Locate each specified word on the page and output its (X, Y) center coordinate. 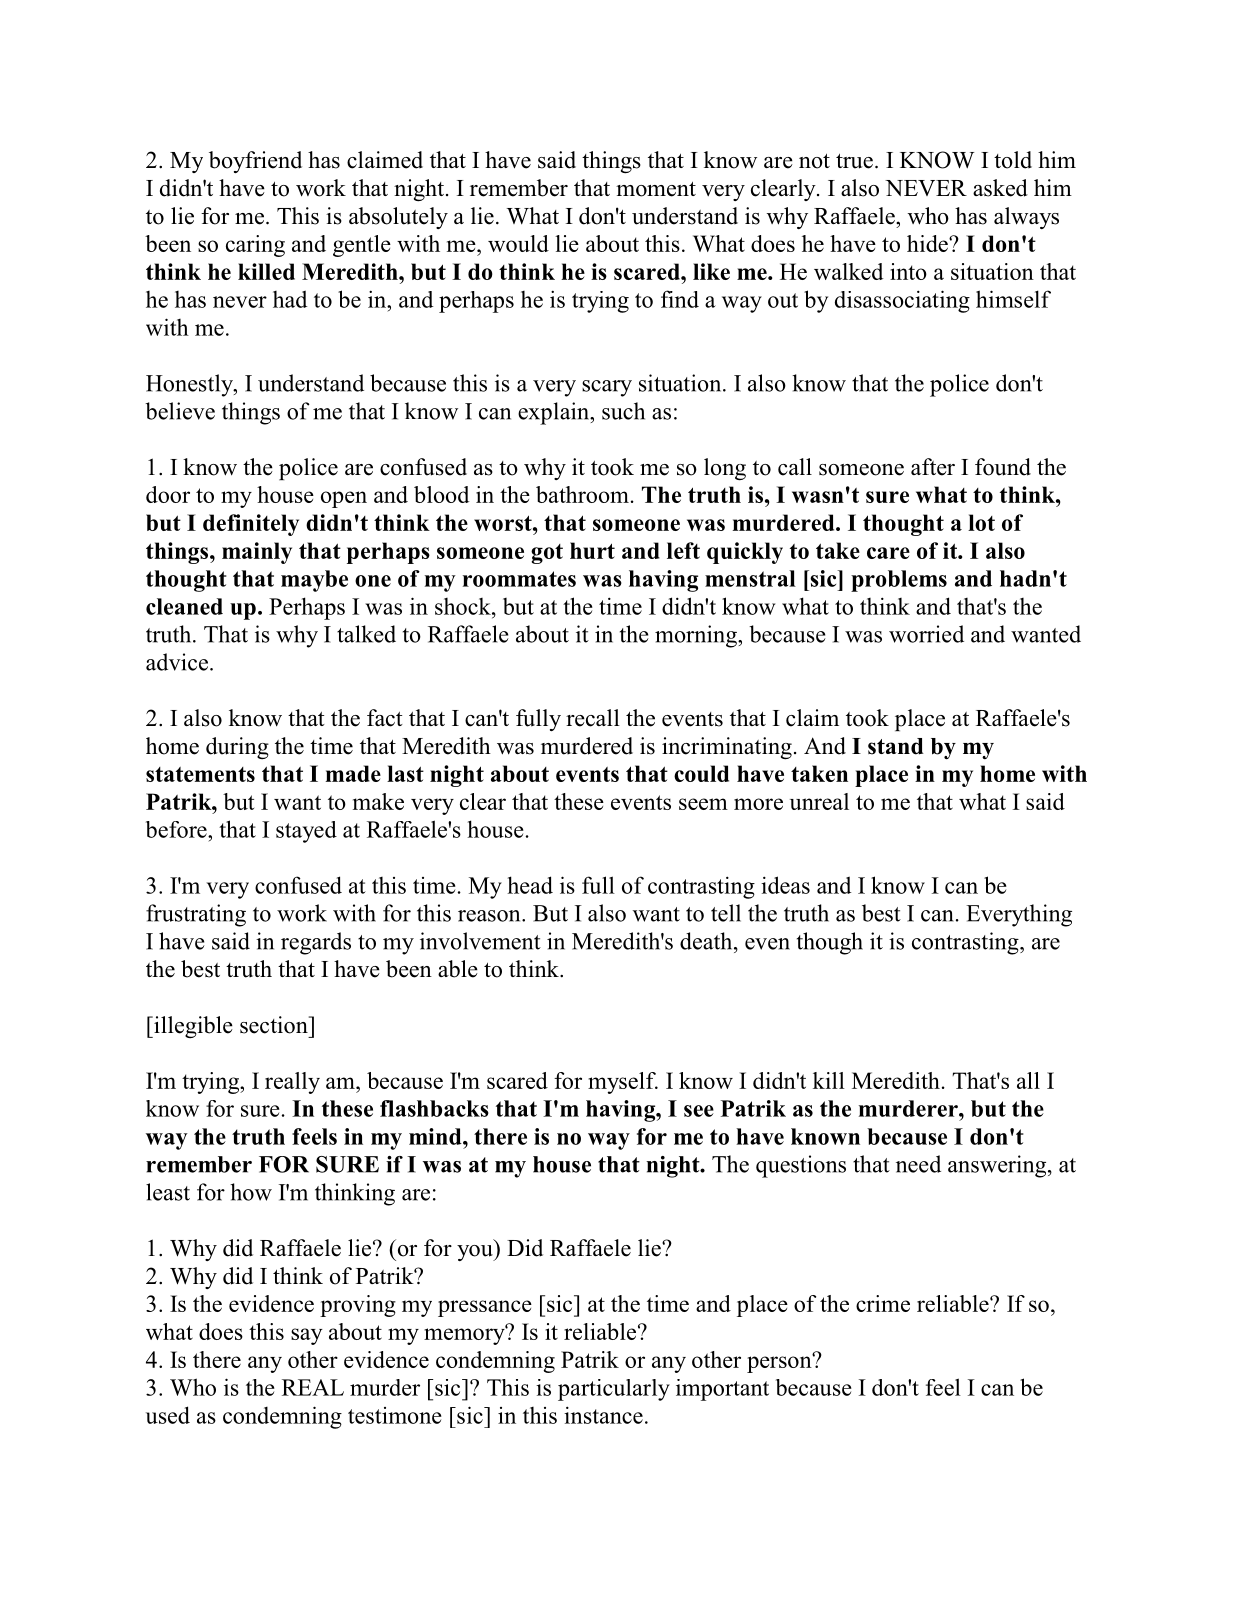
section (275, 1025)
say (307, 1336)
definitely (251, 525)
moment (656, 189)
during (237, 748)
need (918, 1164)
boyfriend (255, 162)
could (701, 773)
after (933, 467)
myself (623, 1083)
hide (928, 243)
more (758, 804)
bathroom (582, 494)
